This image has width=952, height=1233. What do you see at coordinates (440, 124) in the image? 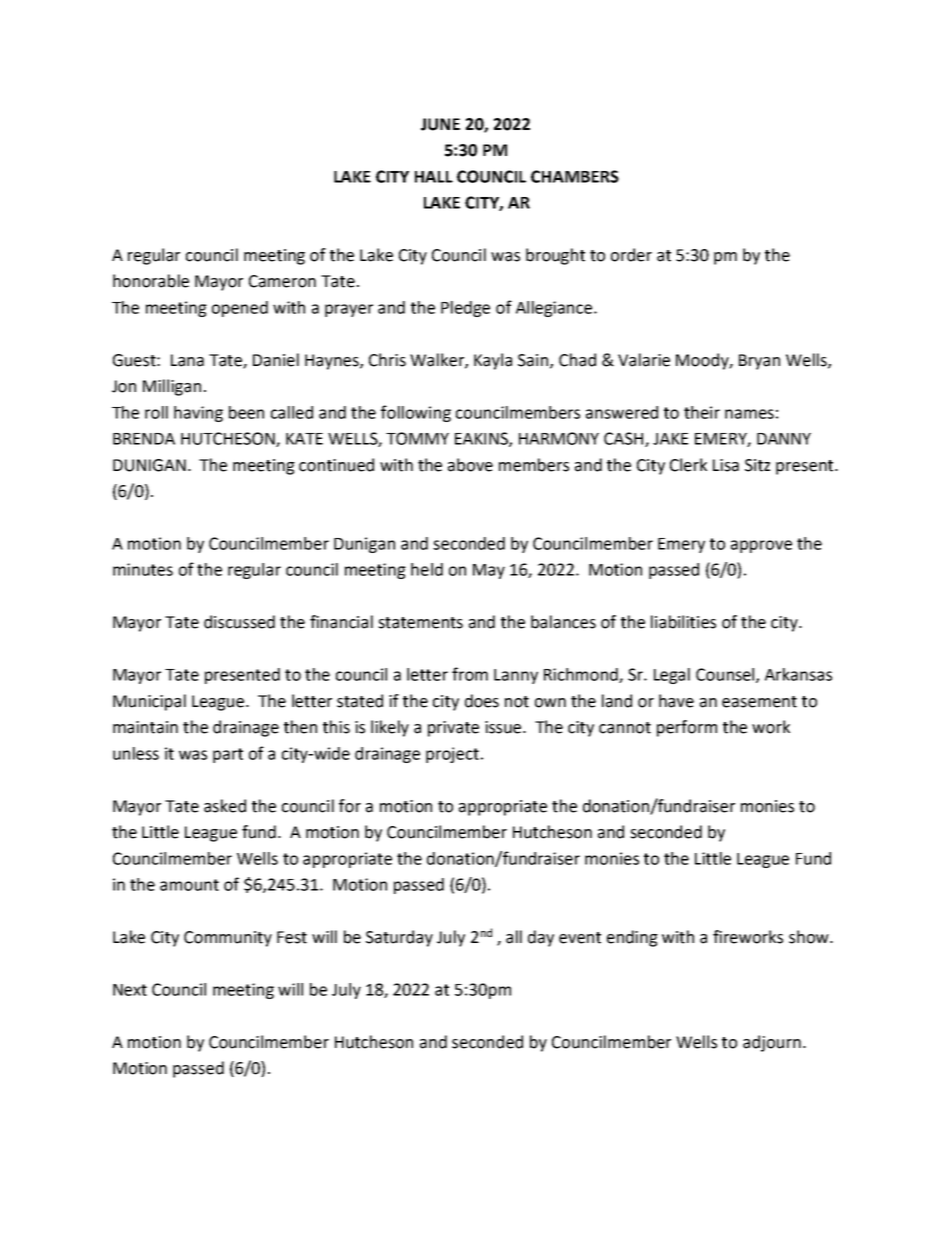
I see `JUNE` at bounding box center [440, 124].
